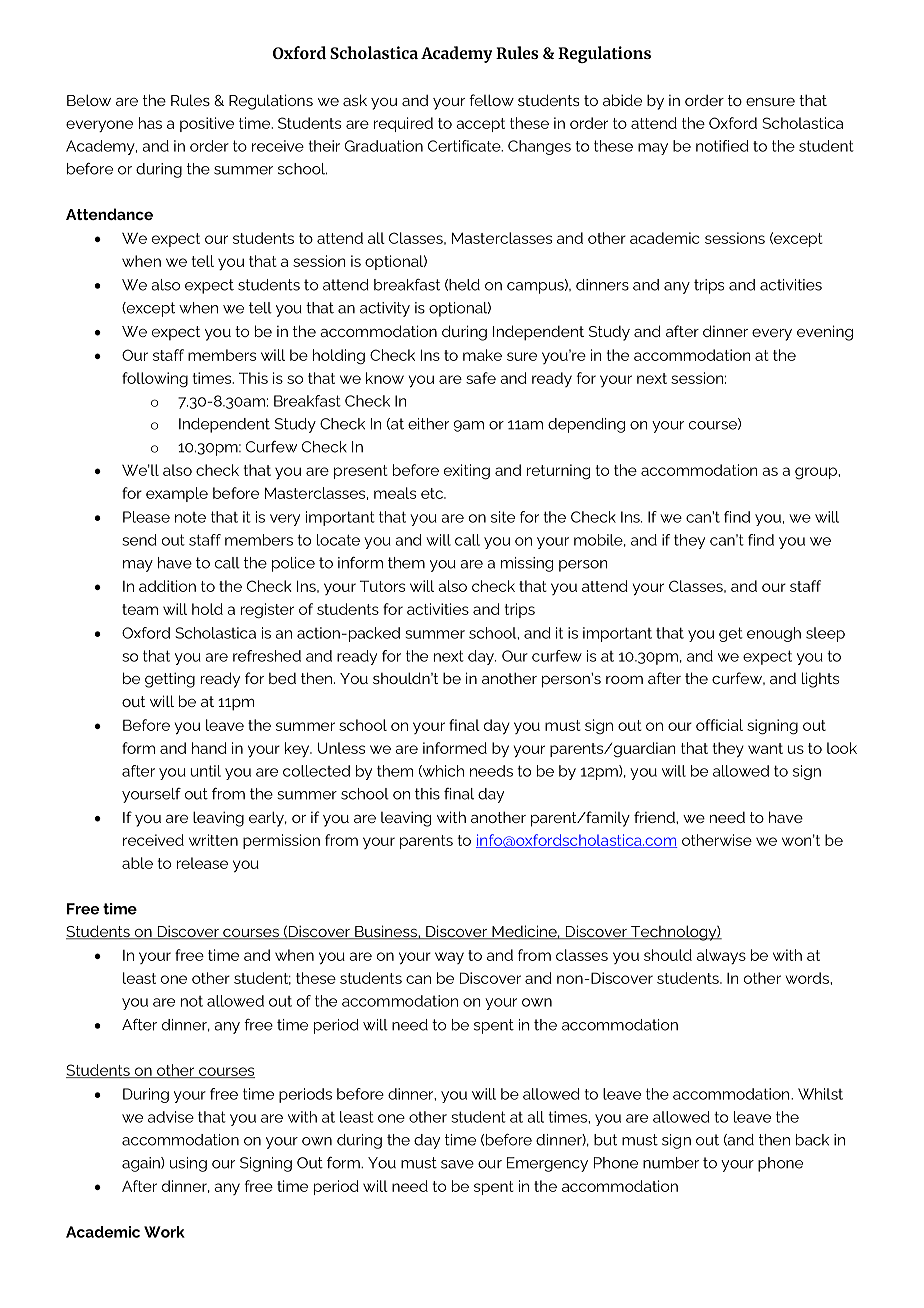 The width and height of the screenshot is (924, 1308). What do you see at coordinates (722, 146) in the screenshot?
I see `notified` at bounding box center [722, 146].
